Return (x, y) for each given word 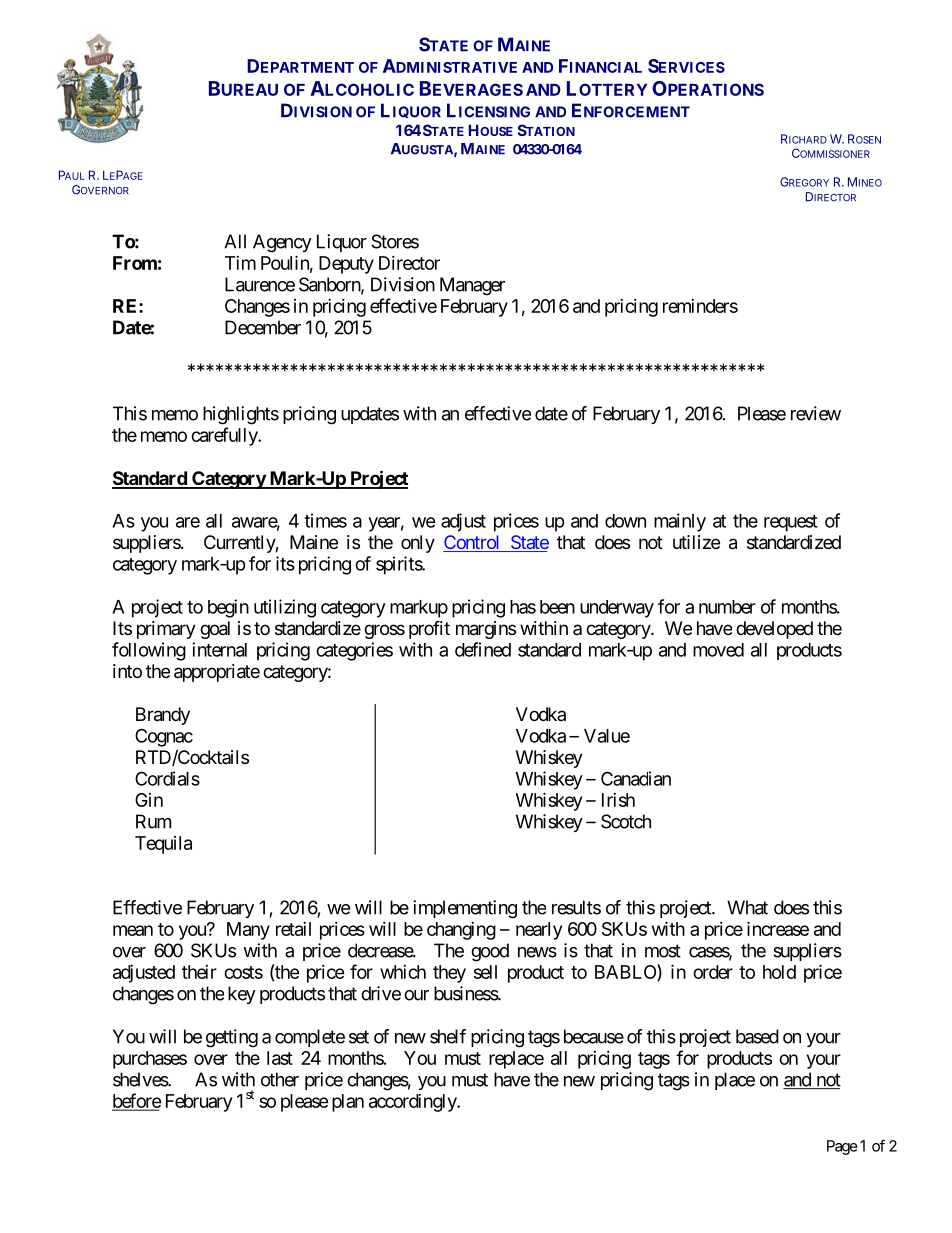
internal (219, 649)
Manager (472, 286)
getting (232, 1038)
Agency (282, 243)
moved (718, 650)
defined (483, 649)
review (816, 413)
